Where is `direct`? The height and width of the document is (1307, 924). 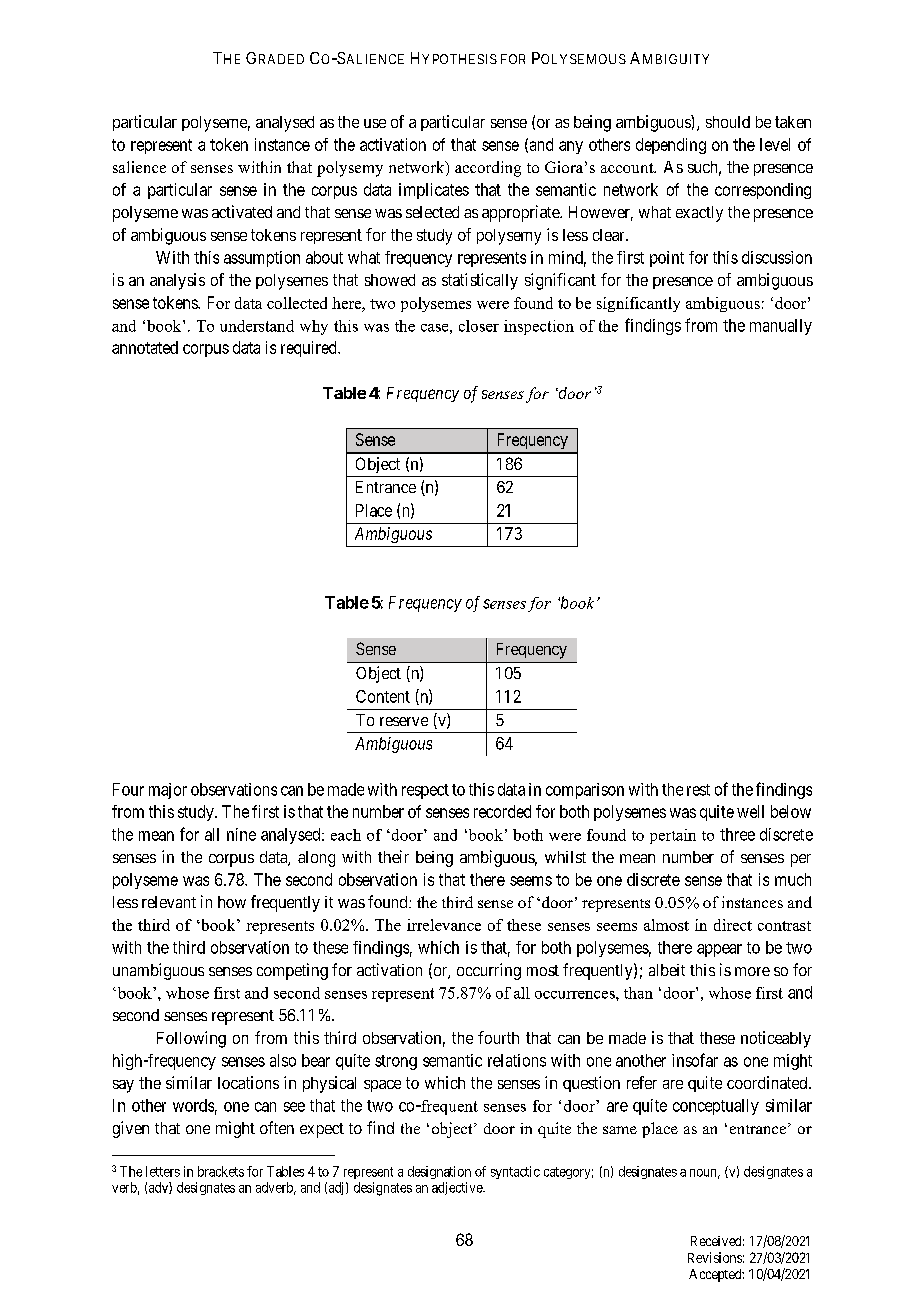 direct is located at coordinates (733, 925).
